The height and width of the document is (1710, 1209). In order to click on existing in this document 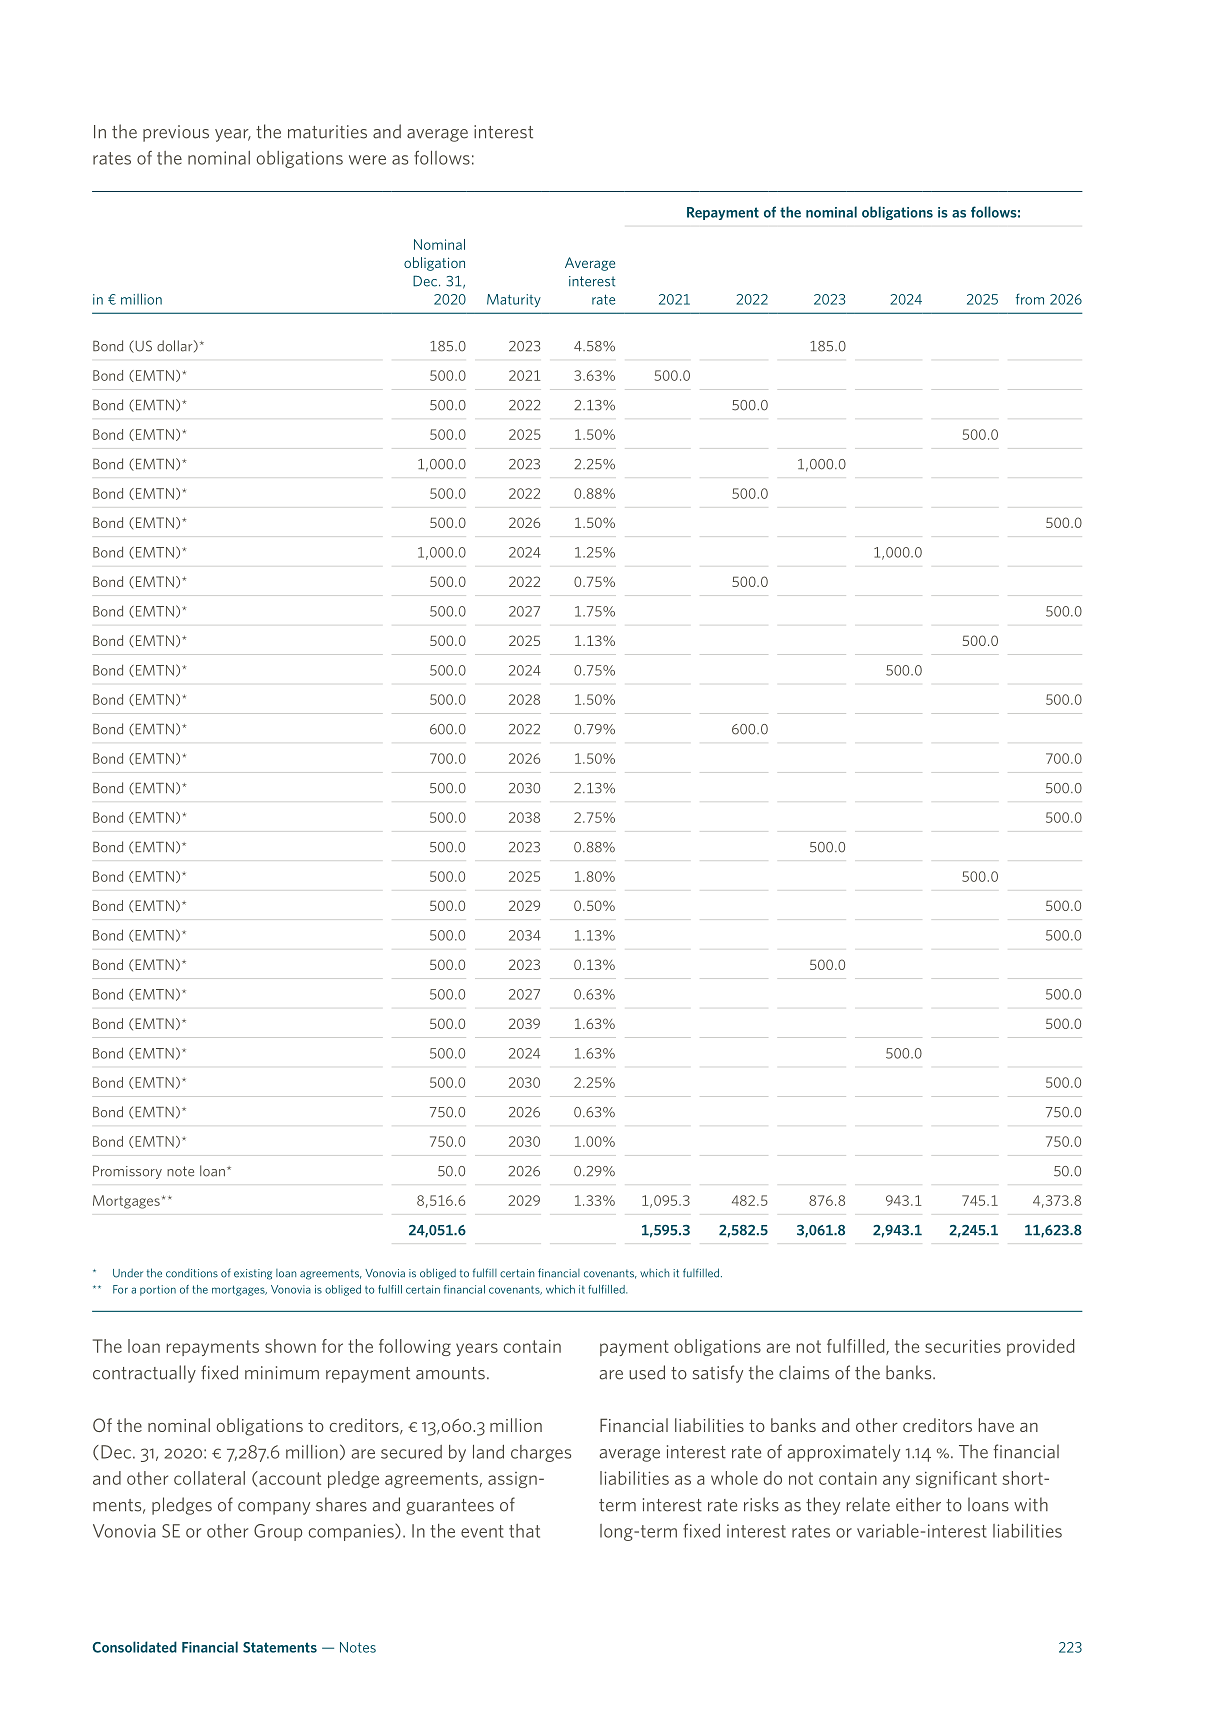, I will do `click(253, 1274)`.
